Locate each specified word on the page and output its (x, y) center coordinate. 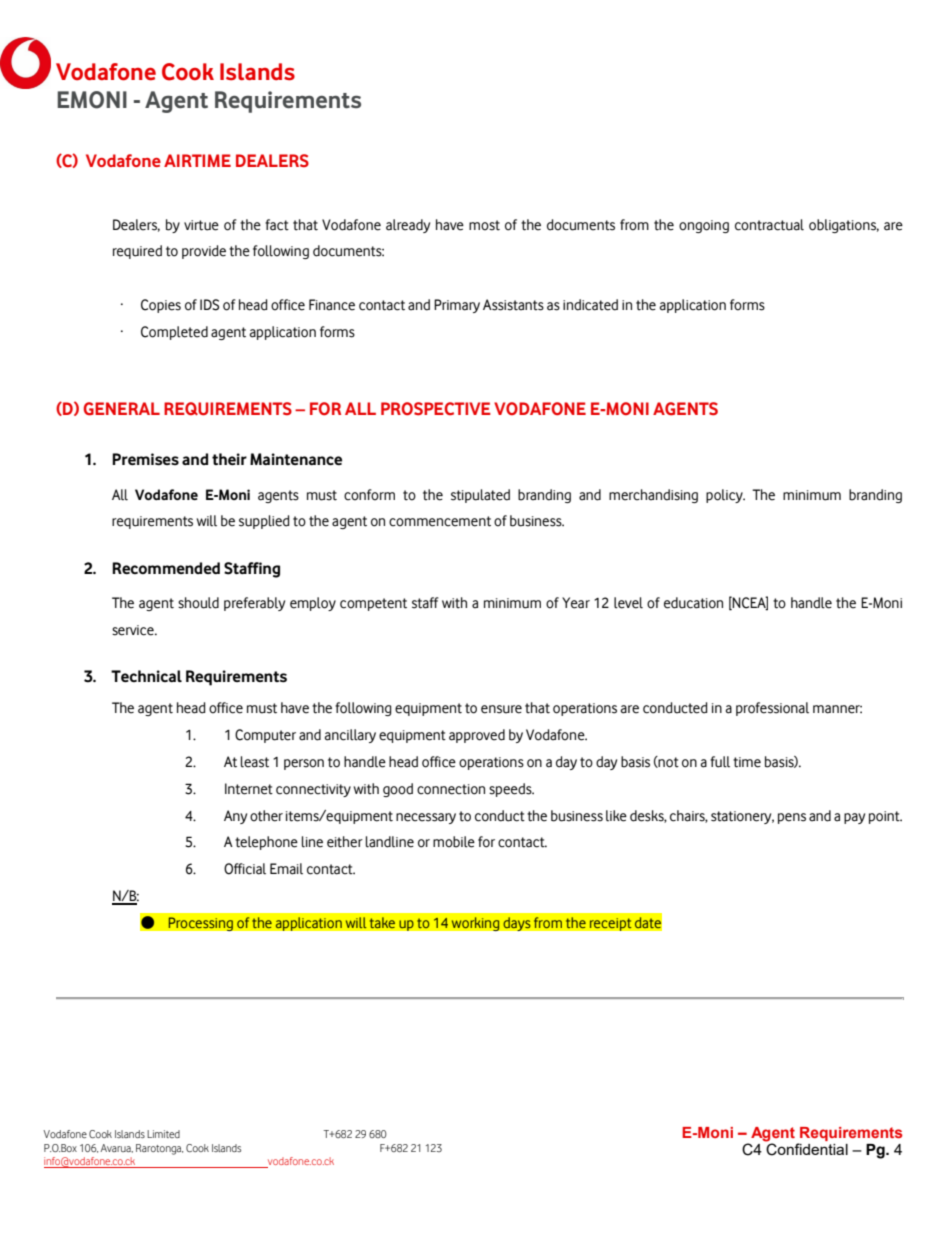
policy (725, 496)
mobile (454, 842)
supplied (264, 522)
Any (235, 817)
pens (792, 818)
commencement (440, 521)
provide (204, 252)
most (484, 225)
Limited (163, 1134)
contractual (769, 225)
